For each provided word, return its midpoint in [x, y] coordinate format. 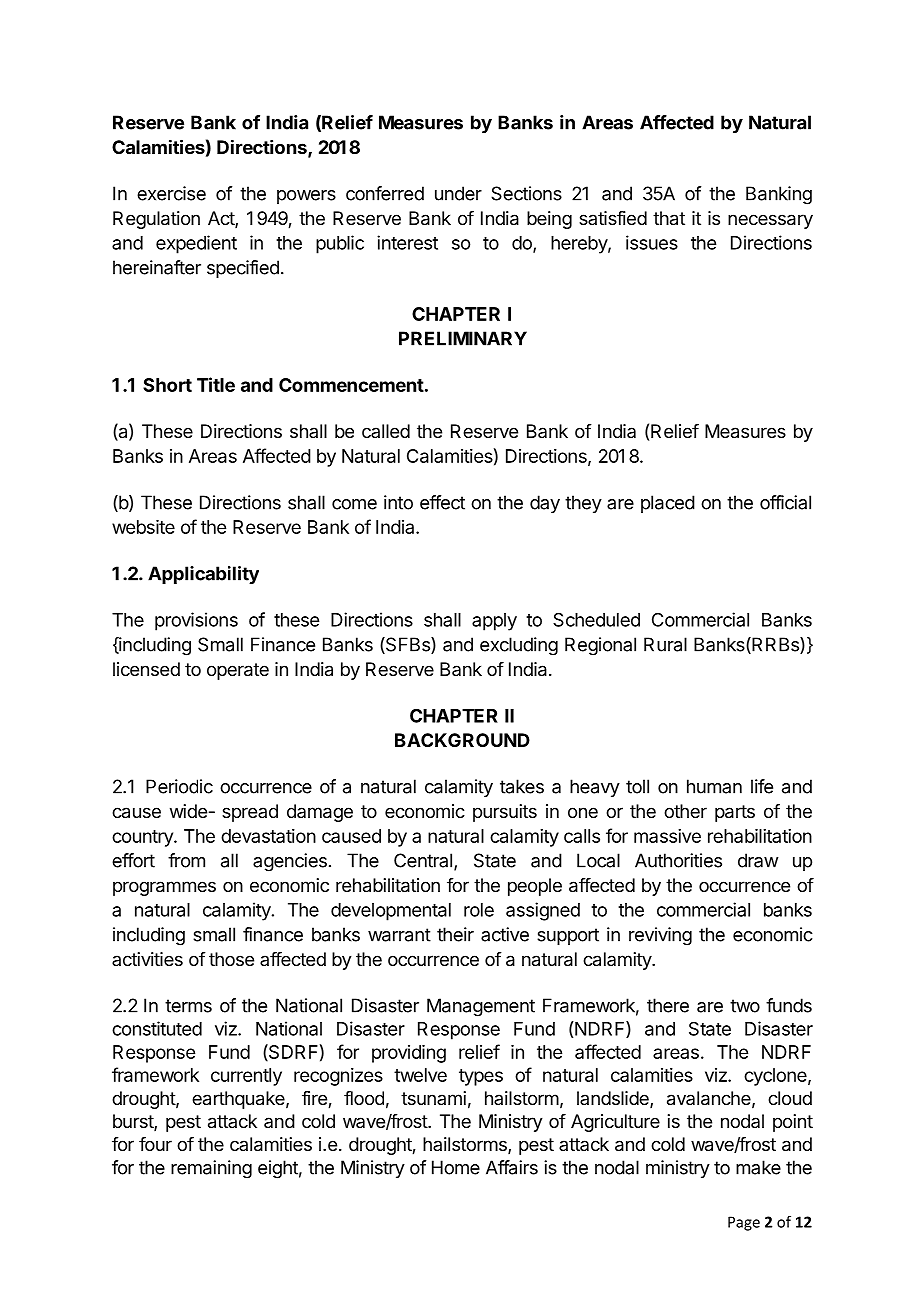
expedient [196, 244]
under [458, 193]
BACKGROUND [462, 740]
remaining [211, 1169]
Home [456, 1167]
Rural [665, 644]
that [669, 218]
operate [238, 671]
